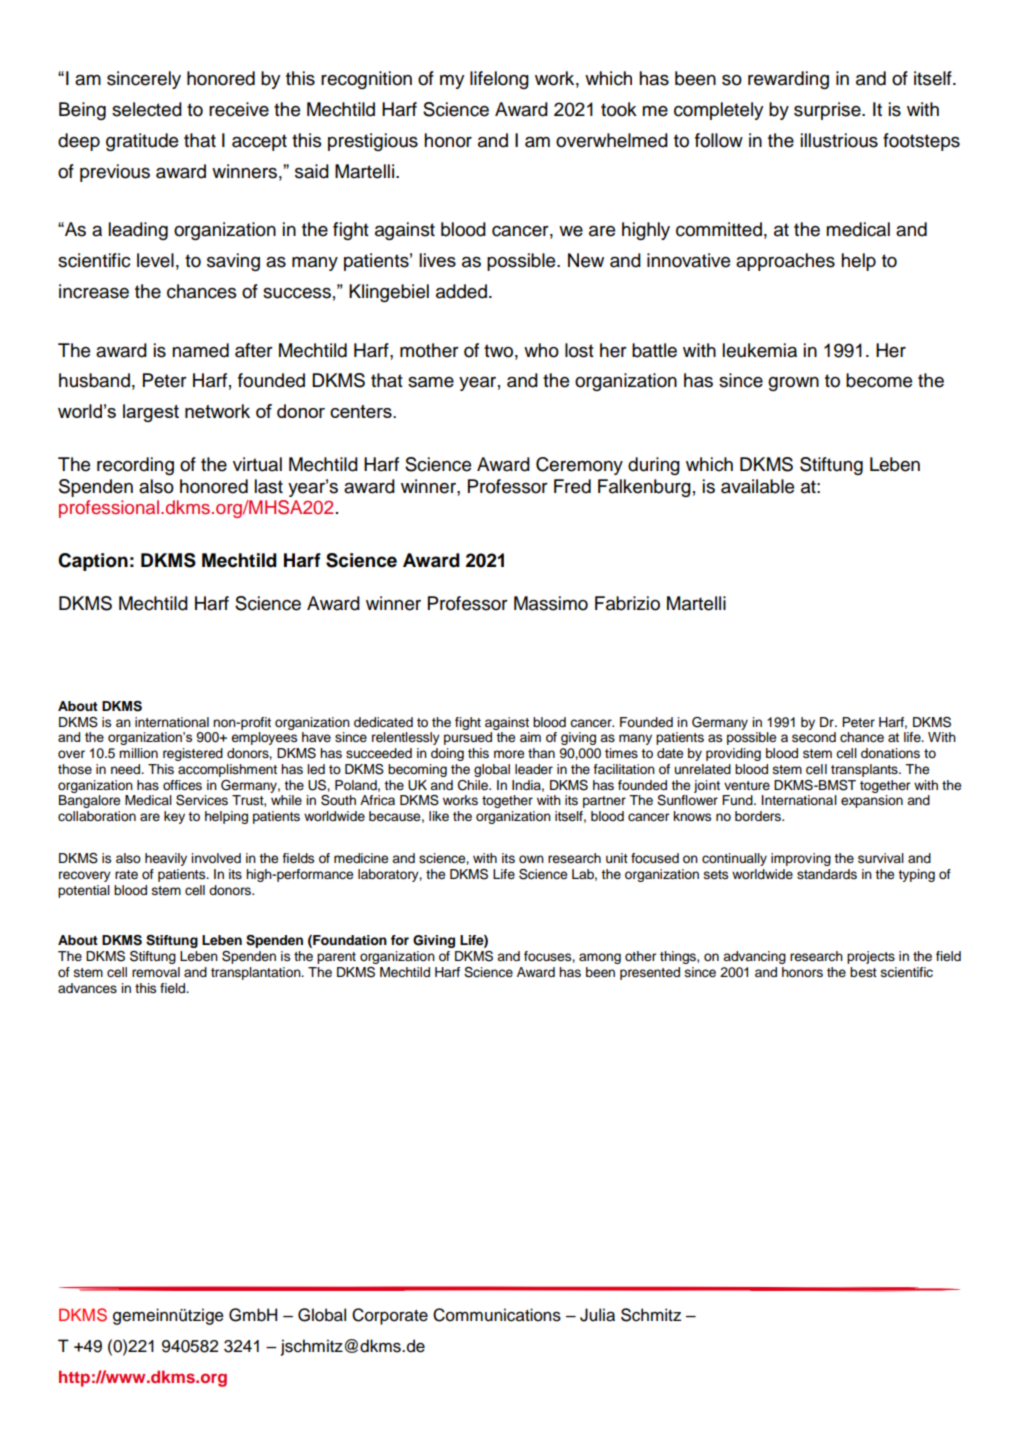  I want to click on best, so click(863, 972).
